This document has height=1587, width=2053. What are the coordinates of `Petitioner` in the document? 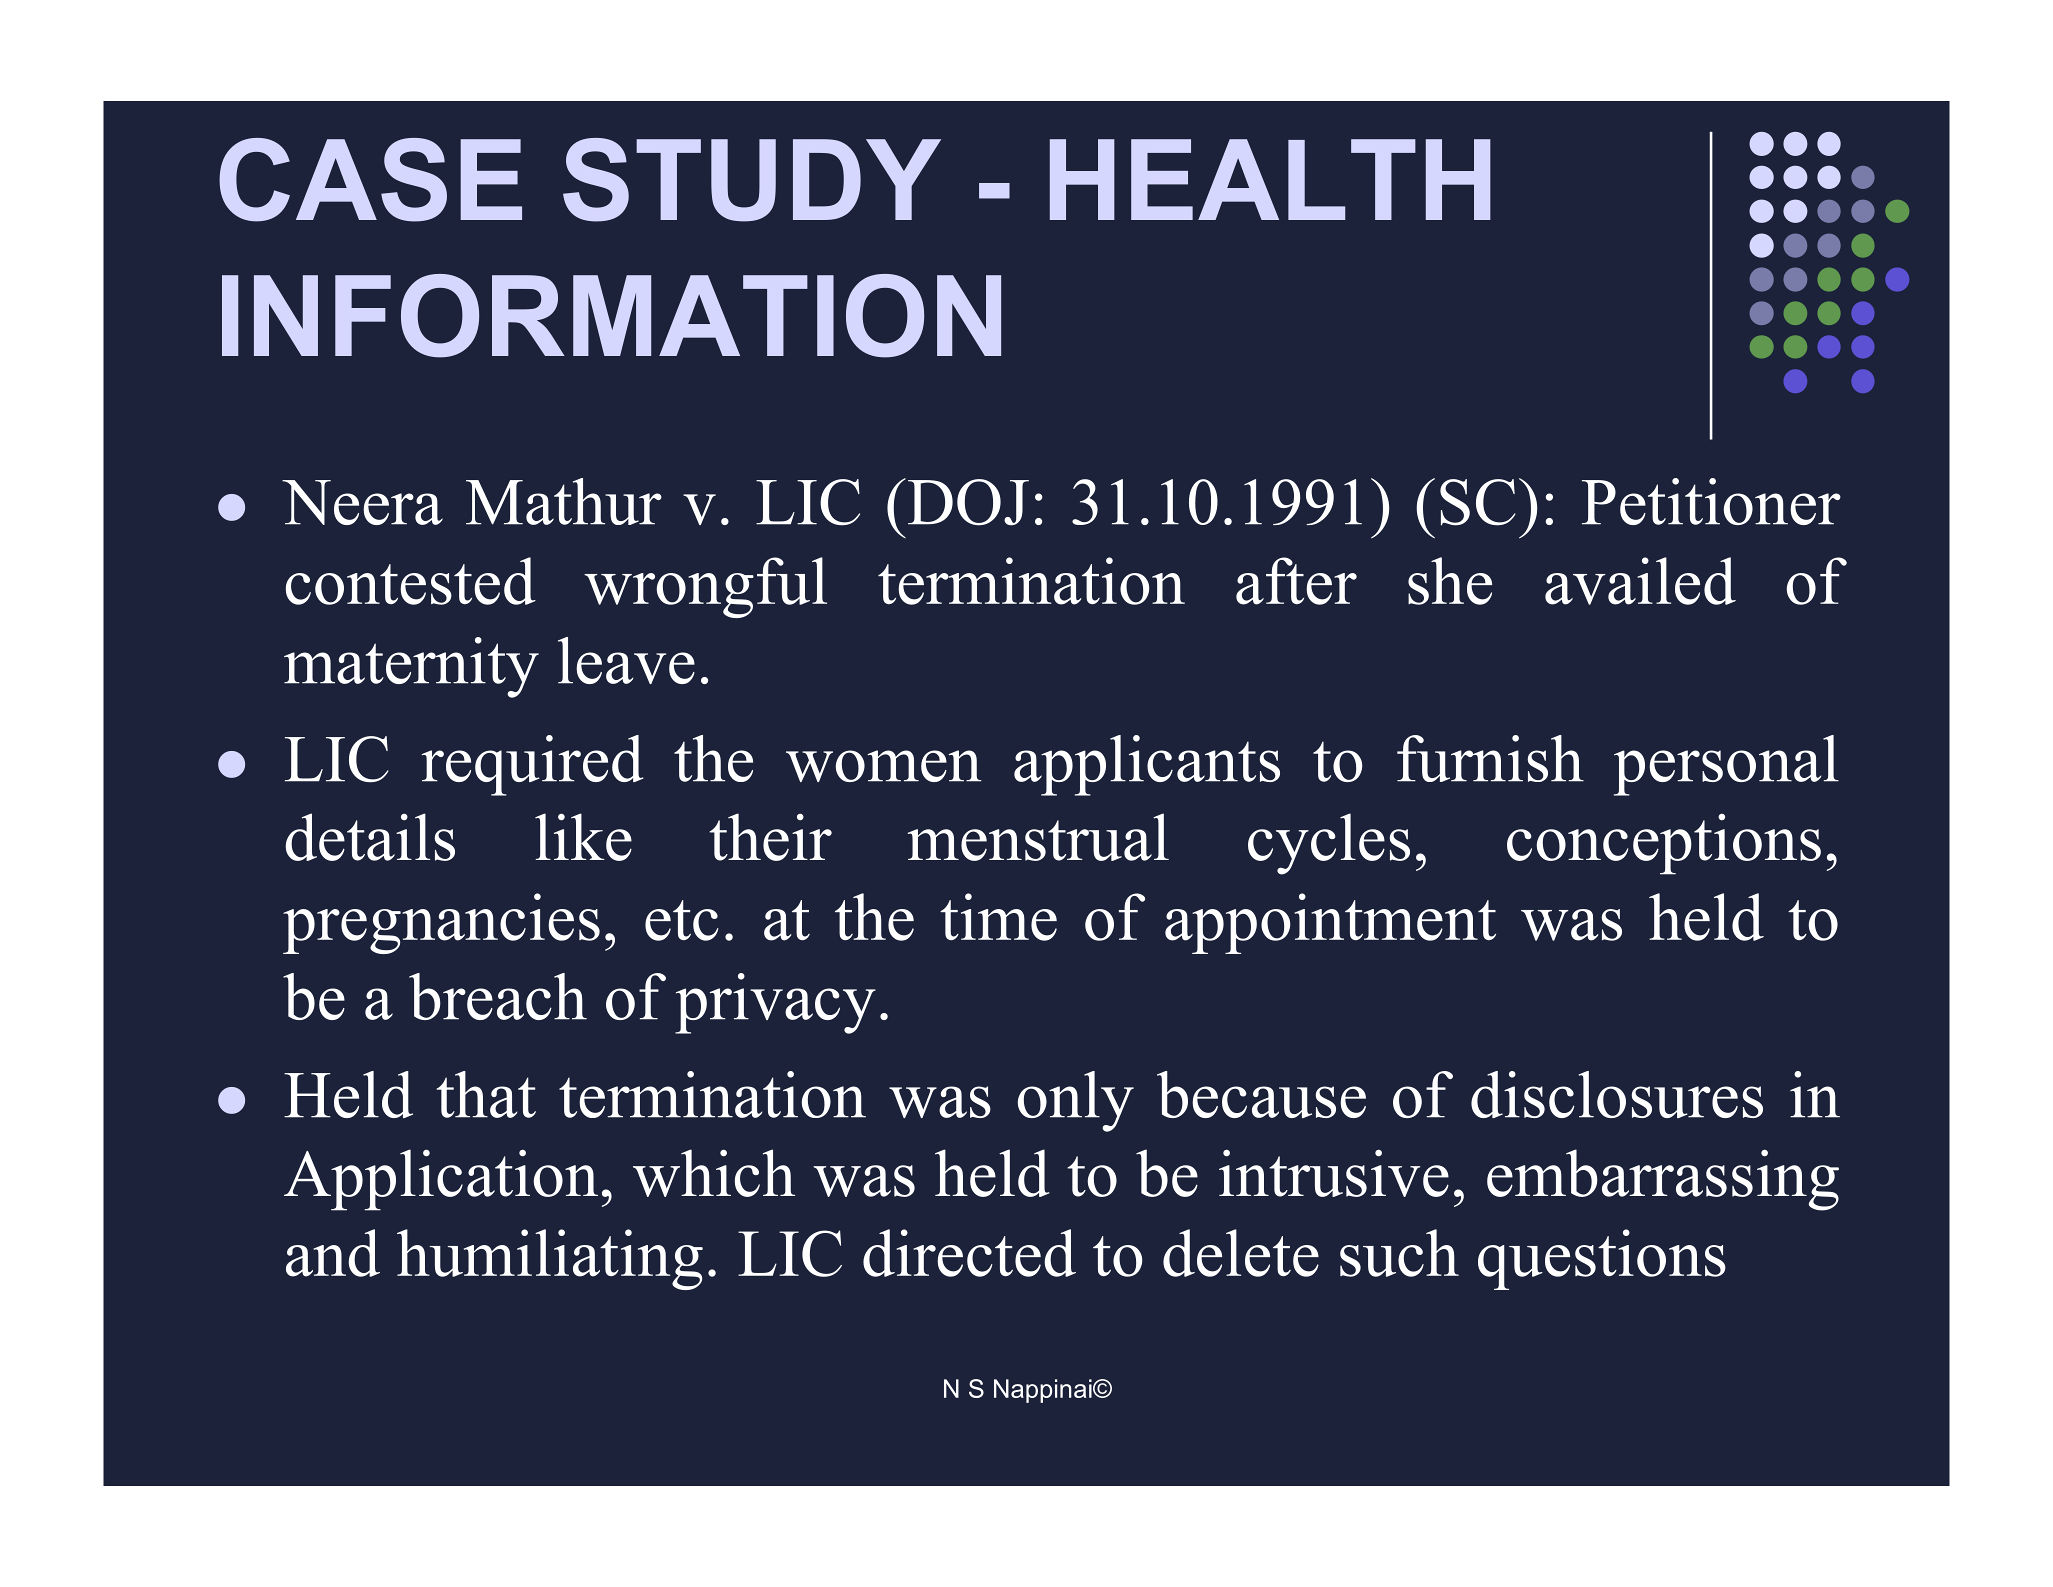 It's located at (1711, 501).
